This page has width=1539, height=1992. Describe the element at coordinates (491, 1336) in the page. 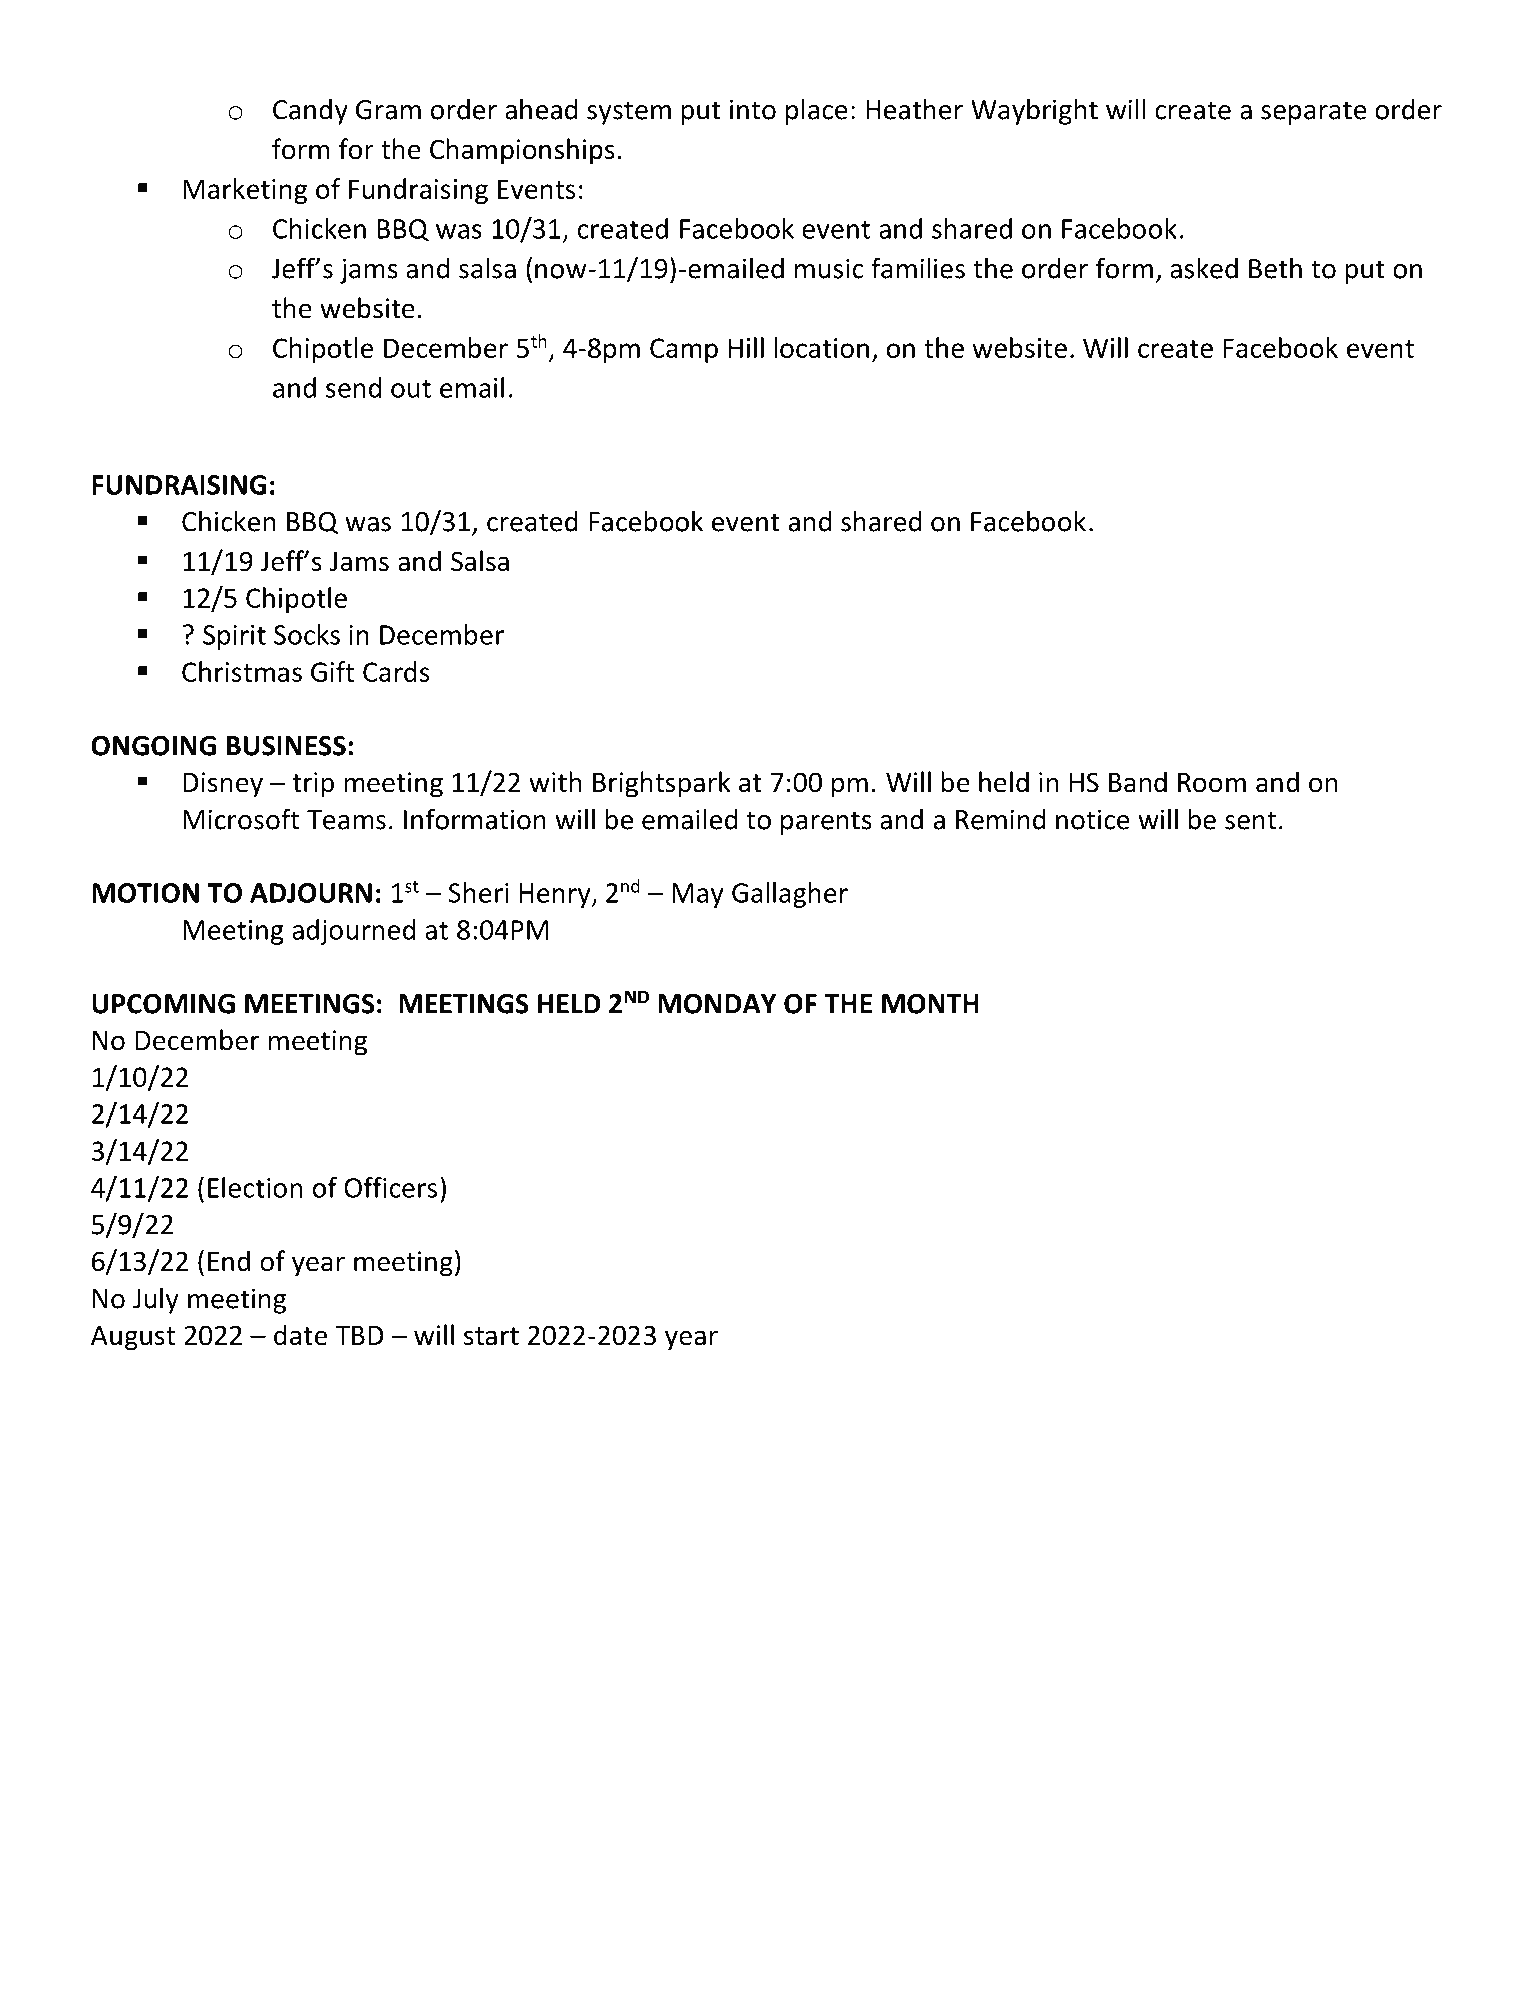

I see `start` at that location.
